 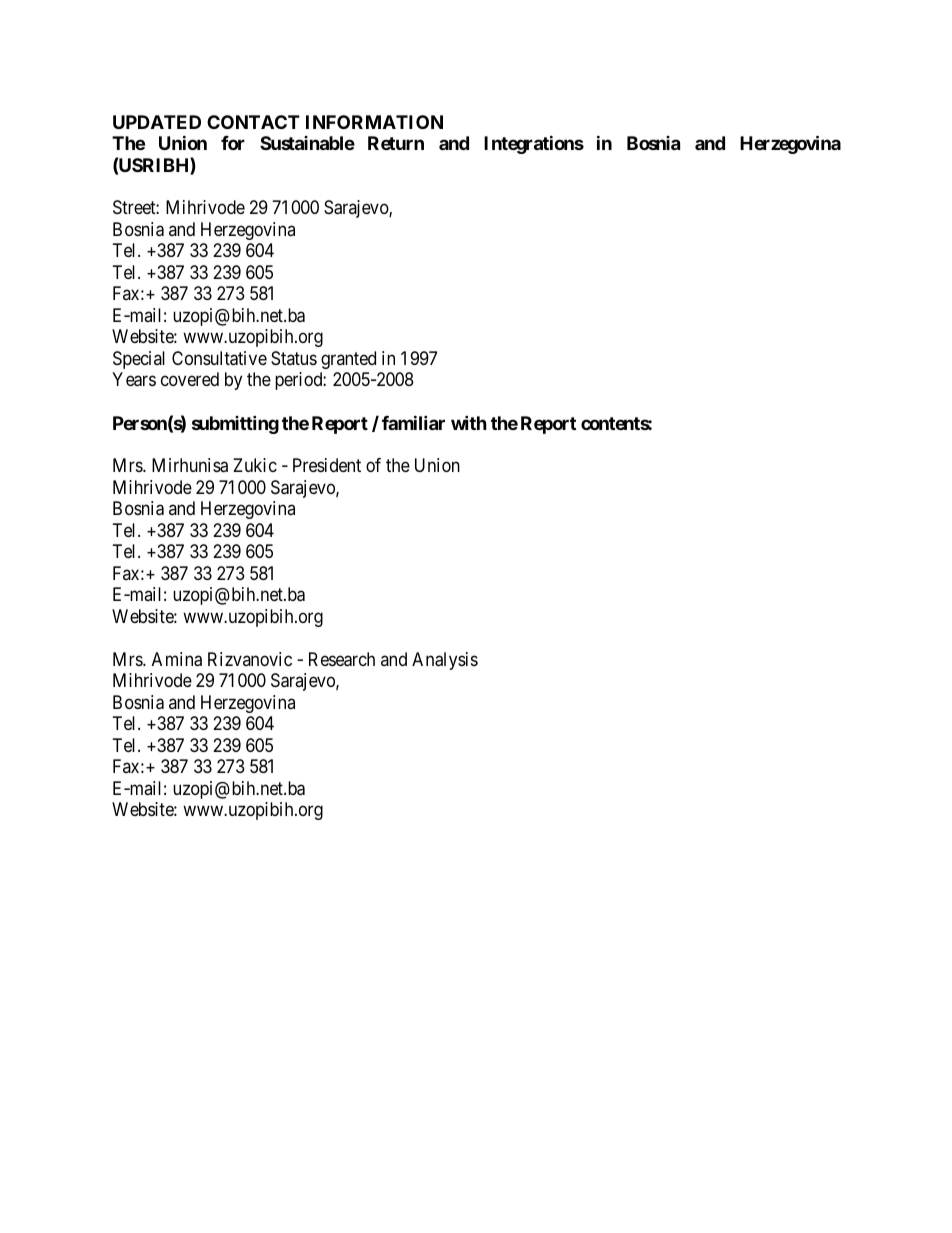 What do you see at coordinates (294, 358) in the image?
I see `Status` at bounding box center [294, 358].
